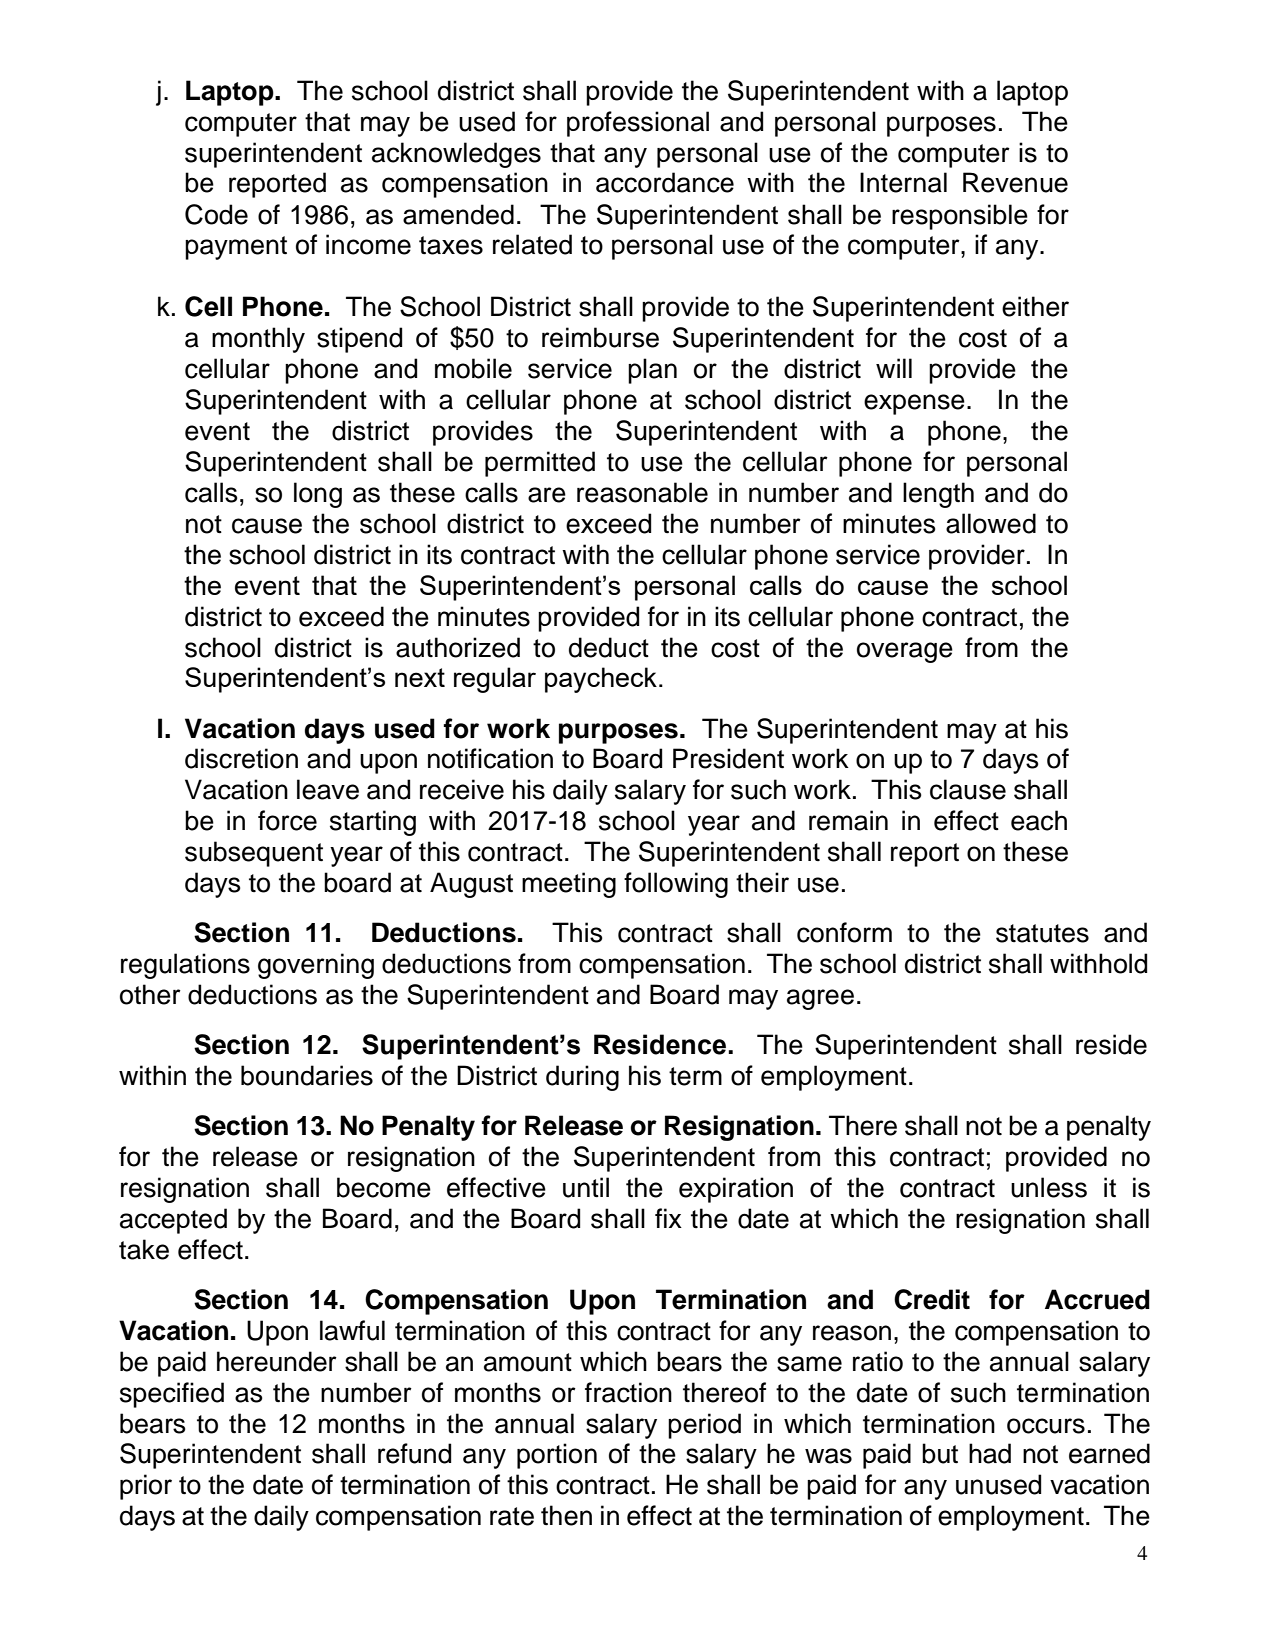 This screenshot has height=1639, width=1267. I want to click on boundaries, so click(307, 1075).
